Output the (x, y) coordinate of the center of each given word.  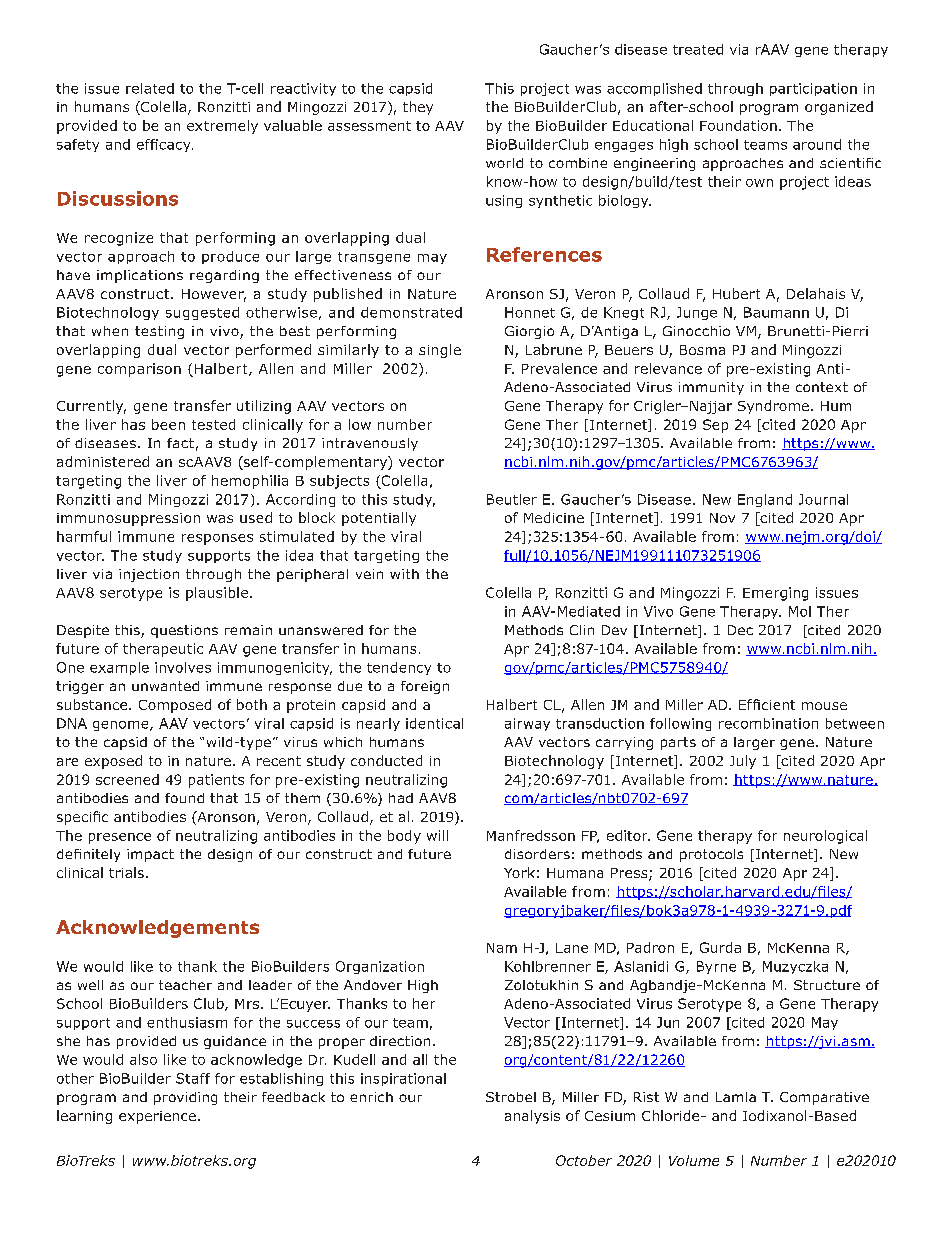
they (418, 108)
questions (184, 631)
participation (813, 89)
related (150, 88)
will (437, 835)
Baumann (776, 312)
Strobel (511, 1097)
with (404, 574)
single (440, 351)
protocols (711, 855)
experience (157, 1117)
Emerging (775, 594)
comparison (139, 370)
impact (150, 855)
